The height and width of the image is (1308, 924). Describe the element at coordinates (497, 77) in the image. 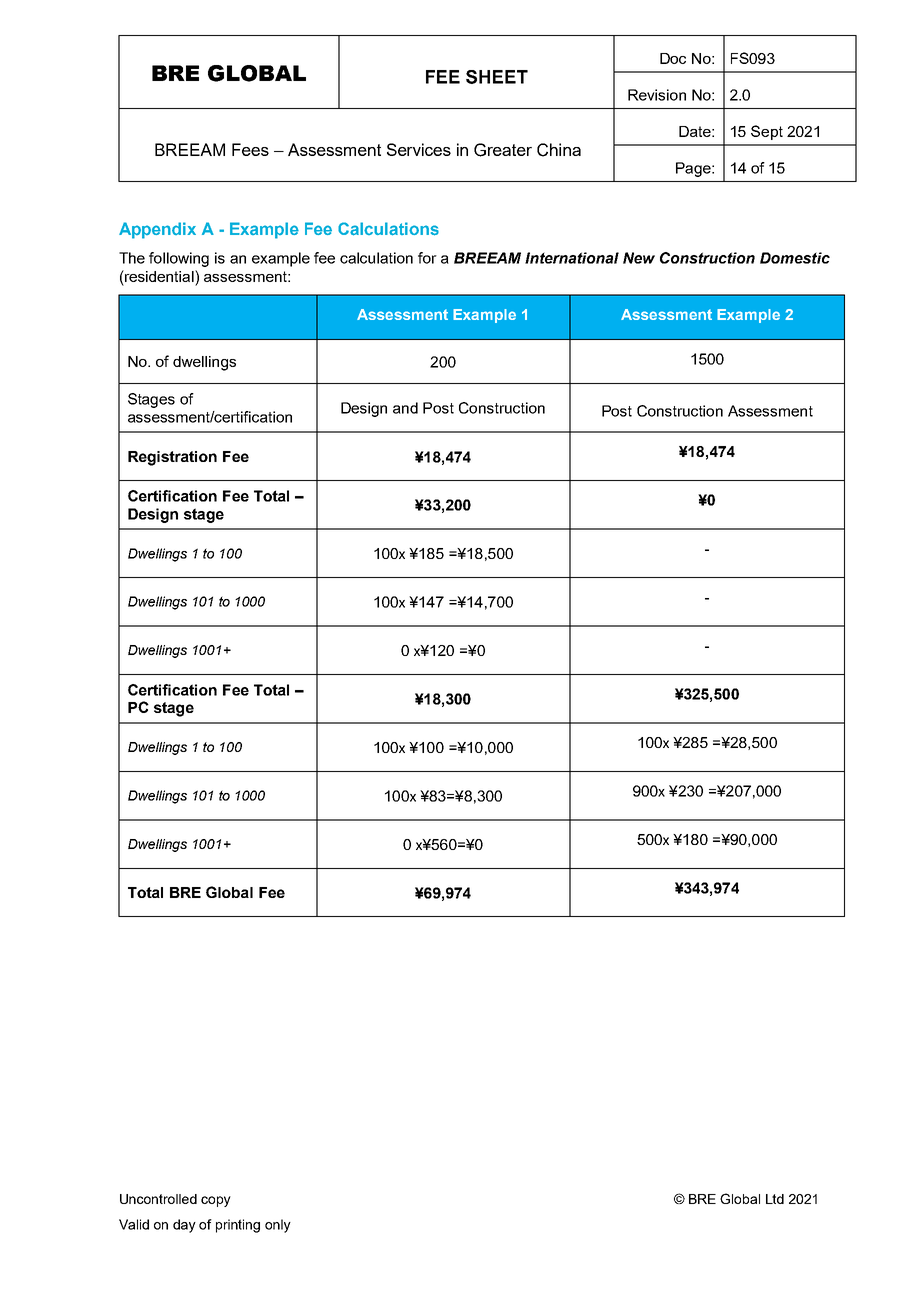

I see `SHEET` at that location.
